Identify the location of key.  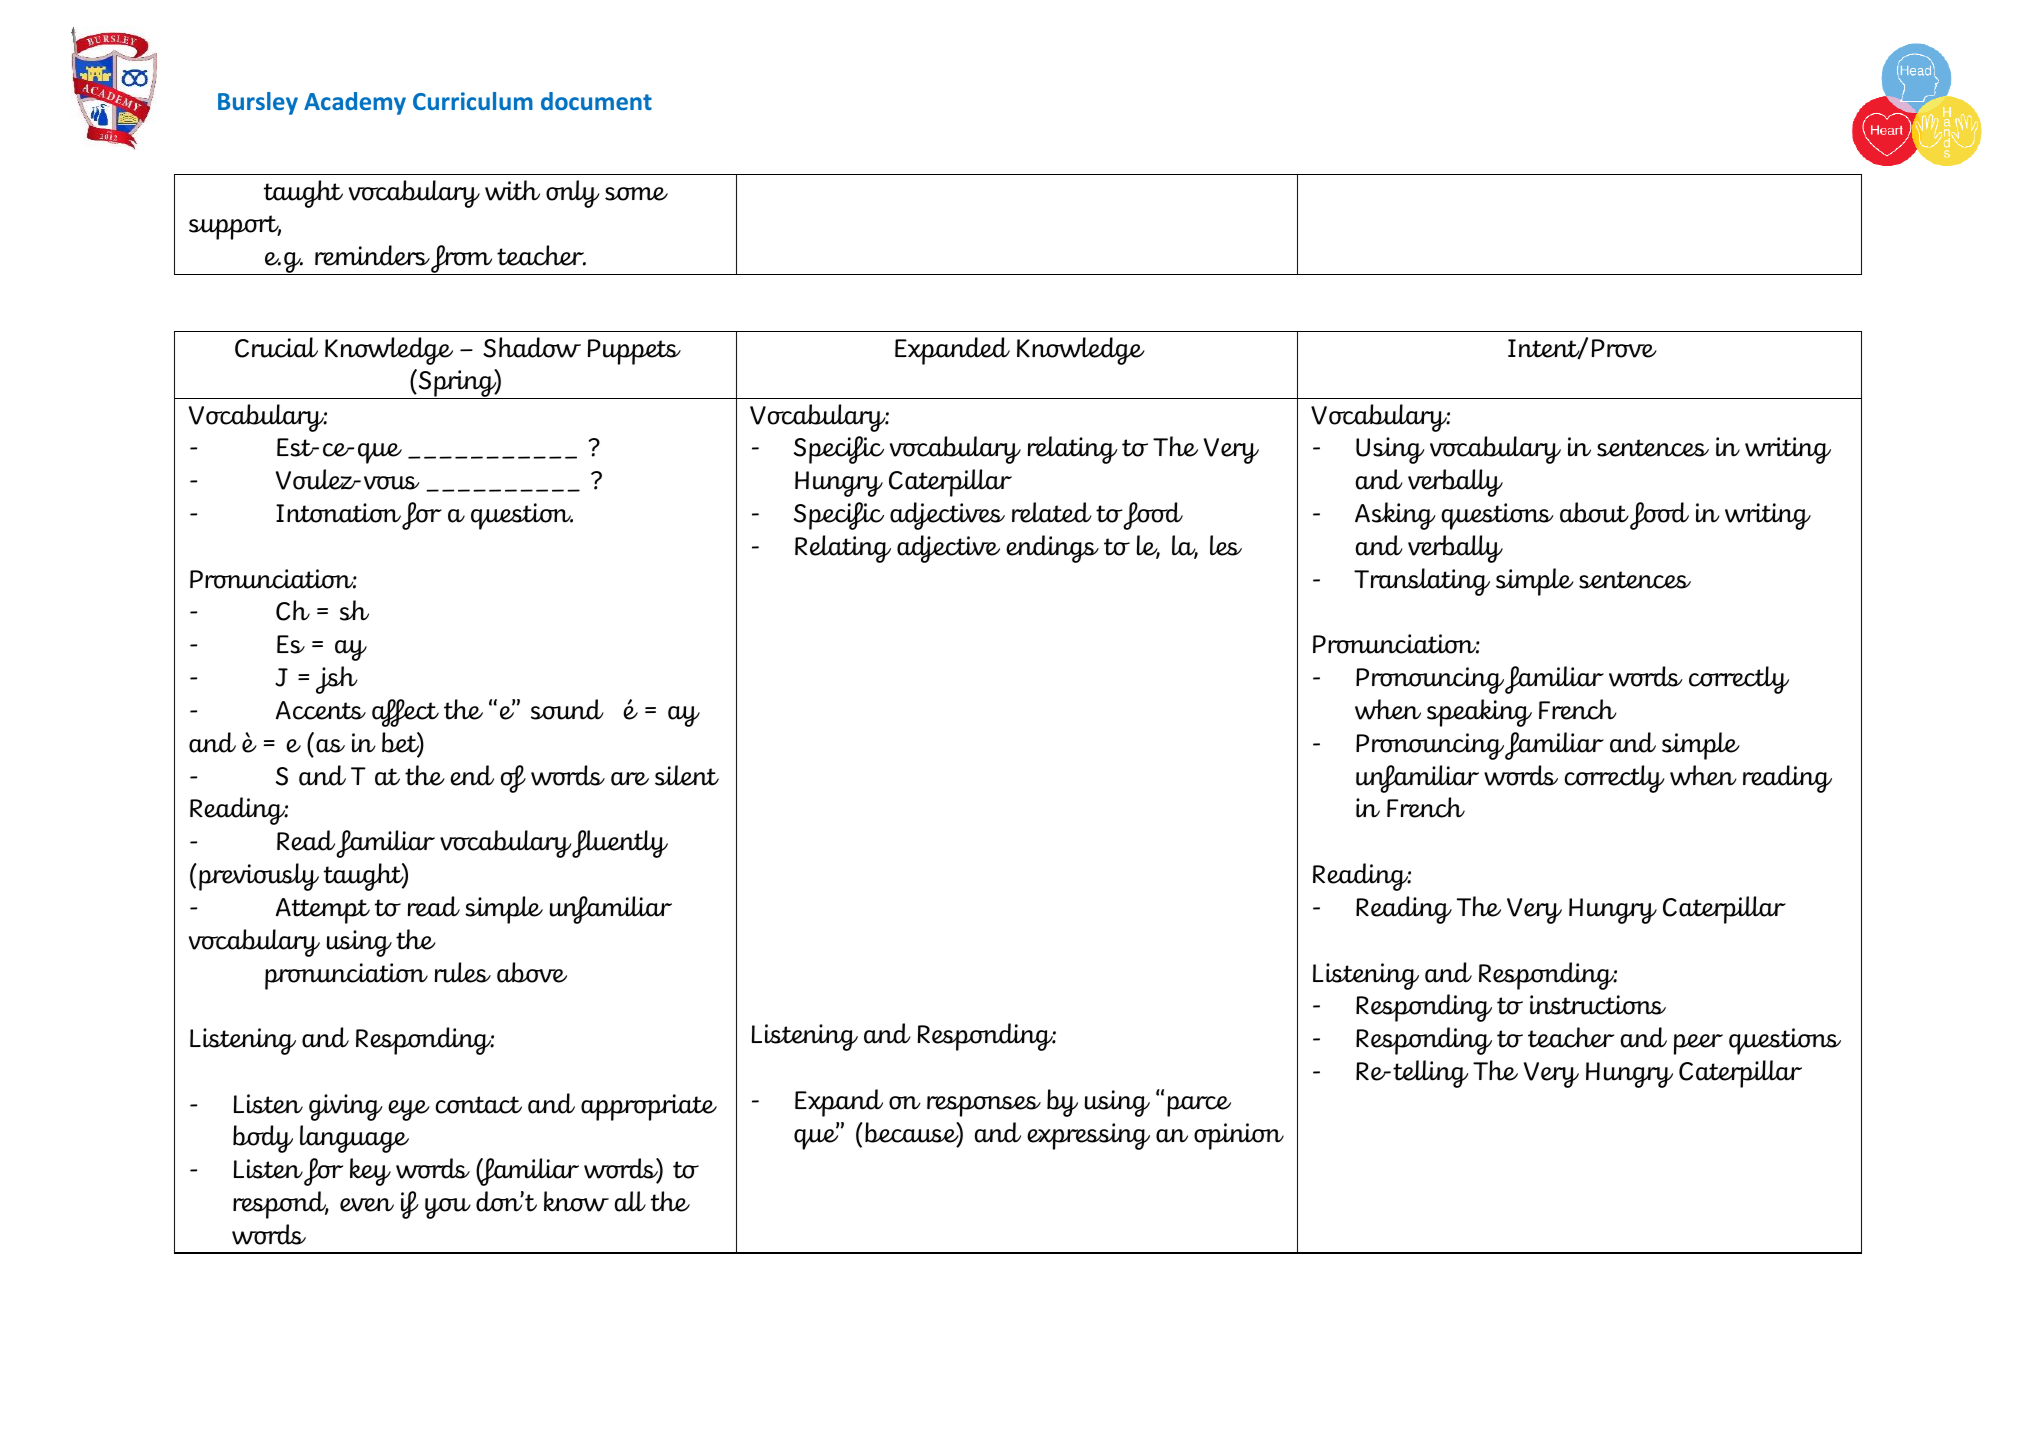
(370, 1172).
